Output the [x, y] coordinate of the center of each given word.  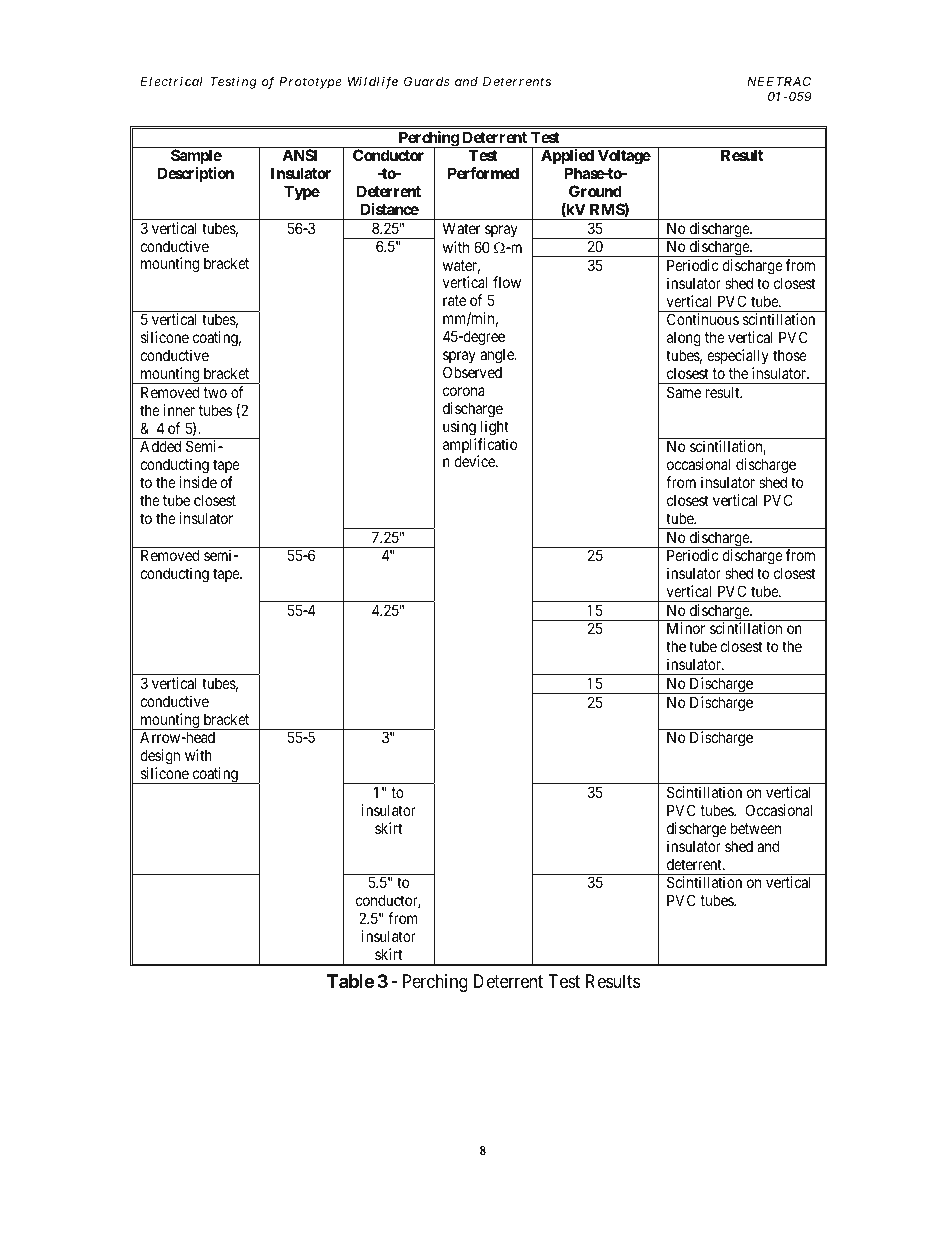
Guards [427, 81]
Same [684, 392]
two [215, 392]
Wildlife [373, 82]
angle [498, 356]
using [459, 428]
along [684, 340]
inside [198, 482]
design [160, 758]
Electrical [171, 81]
